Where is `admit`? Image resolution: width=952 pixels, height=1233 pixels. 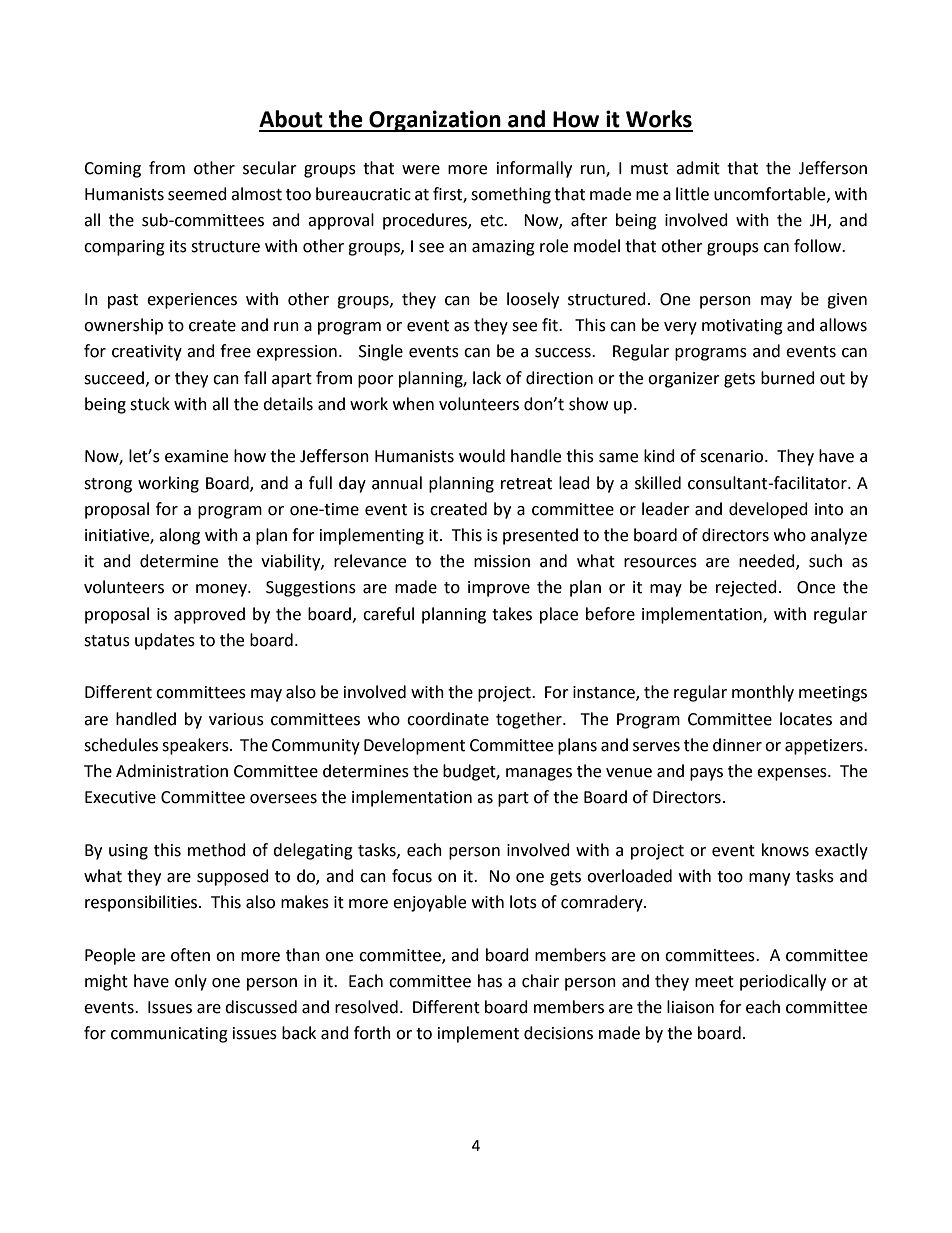
admit is located at coordinates (698, 168).
